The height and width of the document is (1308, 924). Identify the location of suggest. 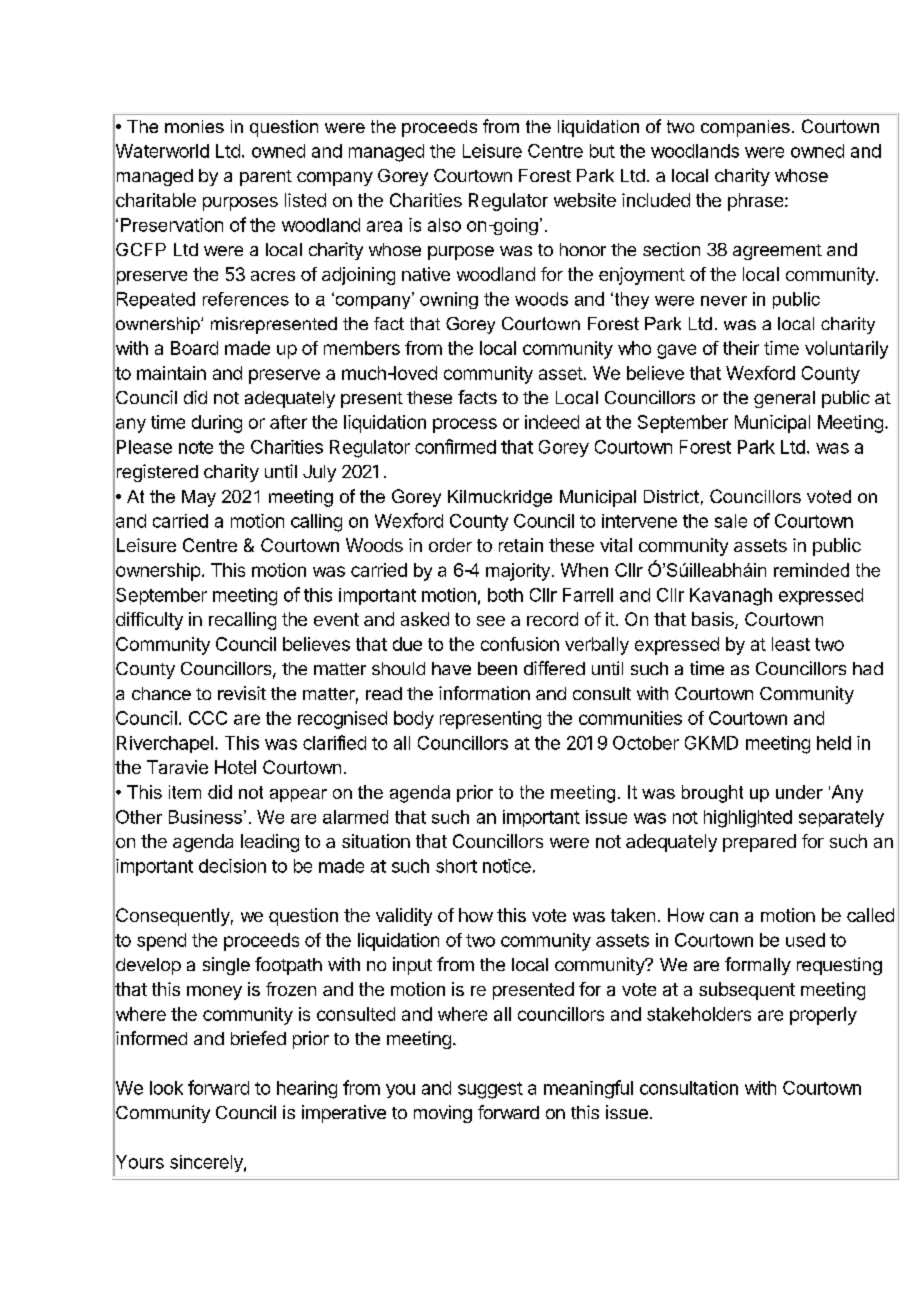
(490, 1090).
